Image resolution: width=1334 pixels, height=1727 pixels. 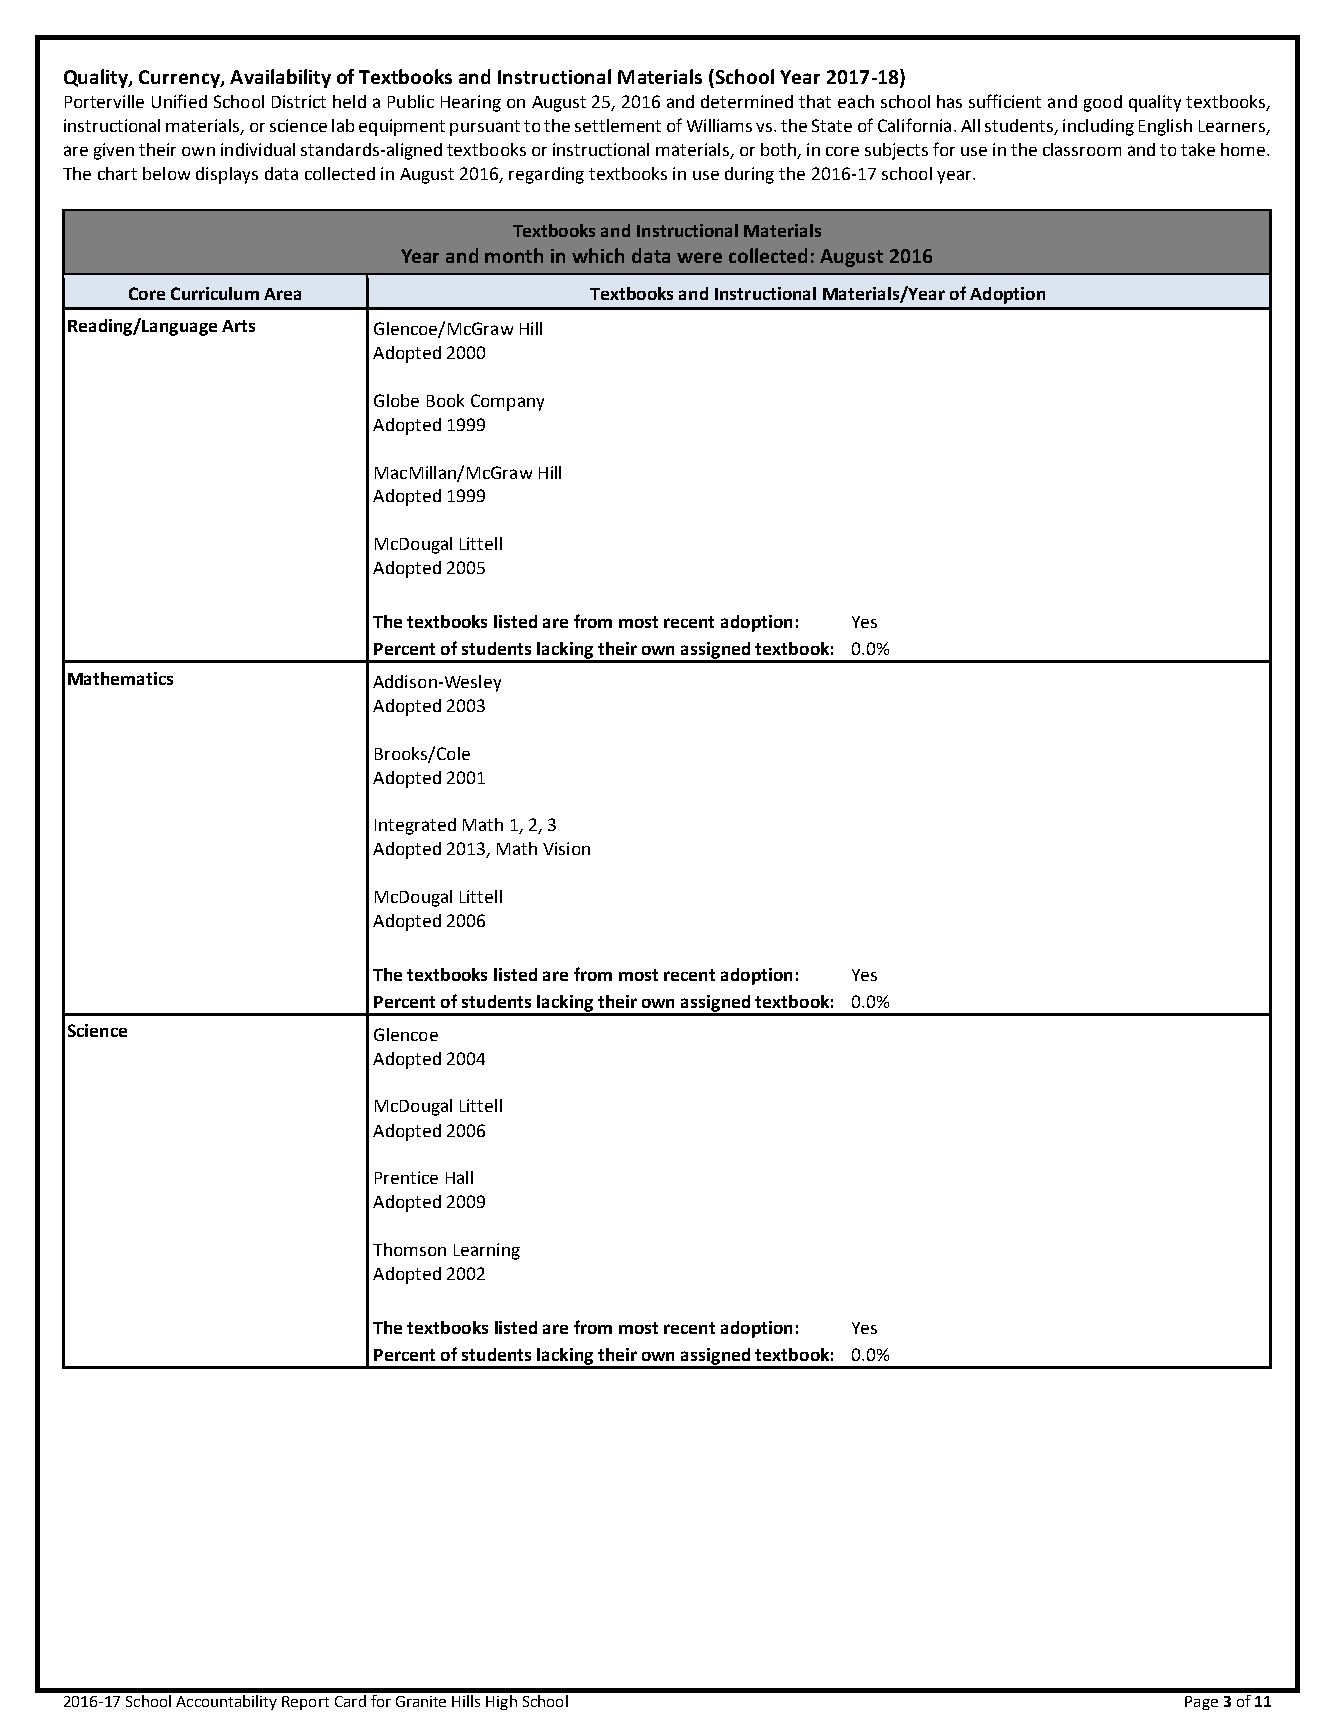 What do you see at coordinates (719, 125) in the screenshot?
I see `Williams` at bounding box center [719, 125].
